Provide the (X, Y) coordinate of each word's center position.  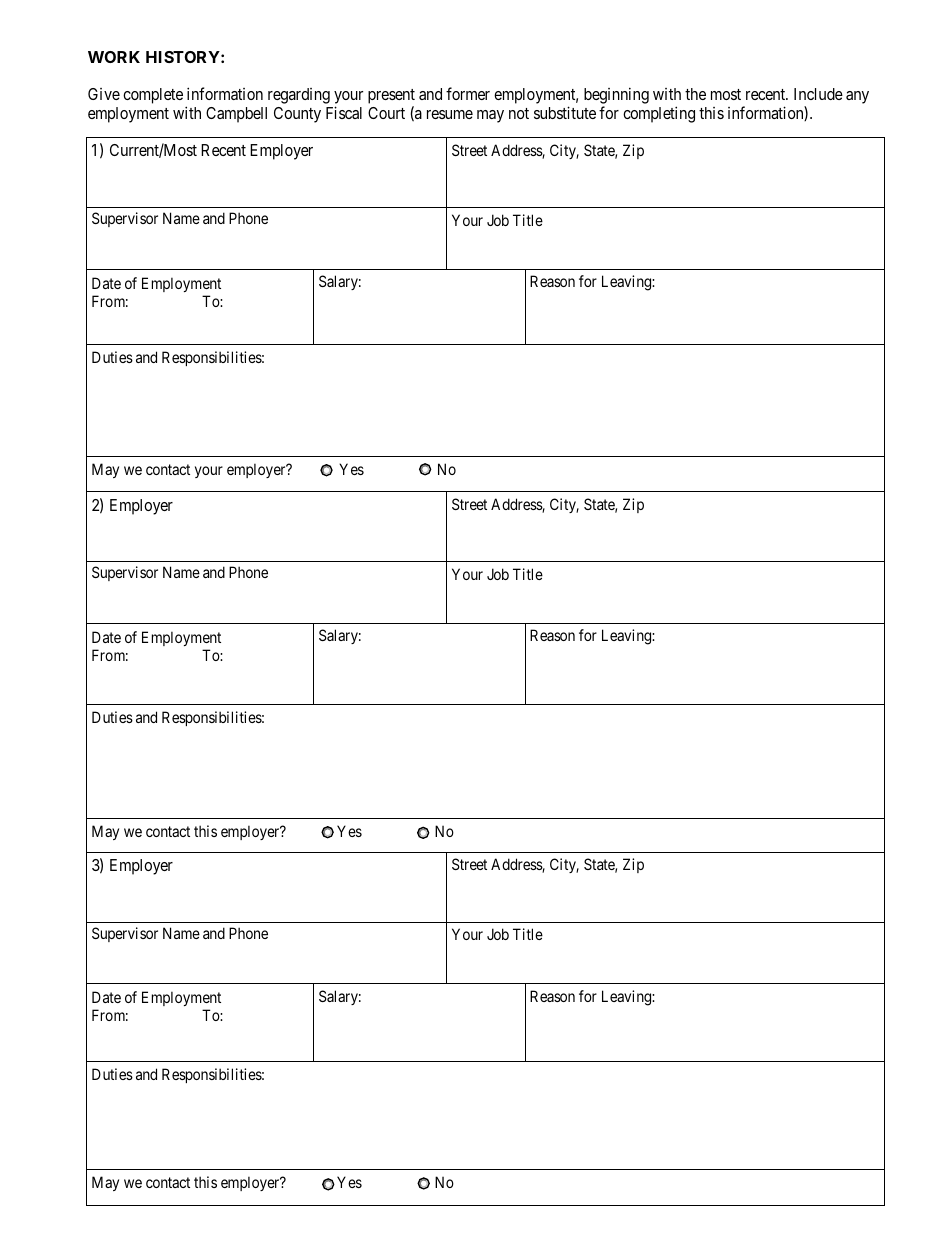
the (695, 94)
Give (104, 94)
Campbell (236, 115)
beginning (616, 97)
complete (153, 96)
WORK (114, 57)
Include (818, 94)
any (857, 97)
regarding (299, 96)
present (391, 98)
